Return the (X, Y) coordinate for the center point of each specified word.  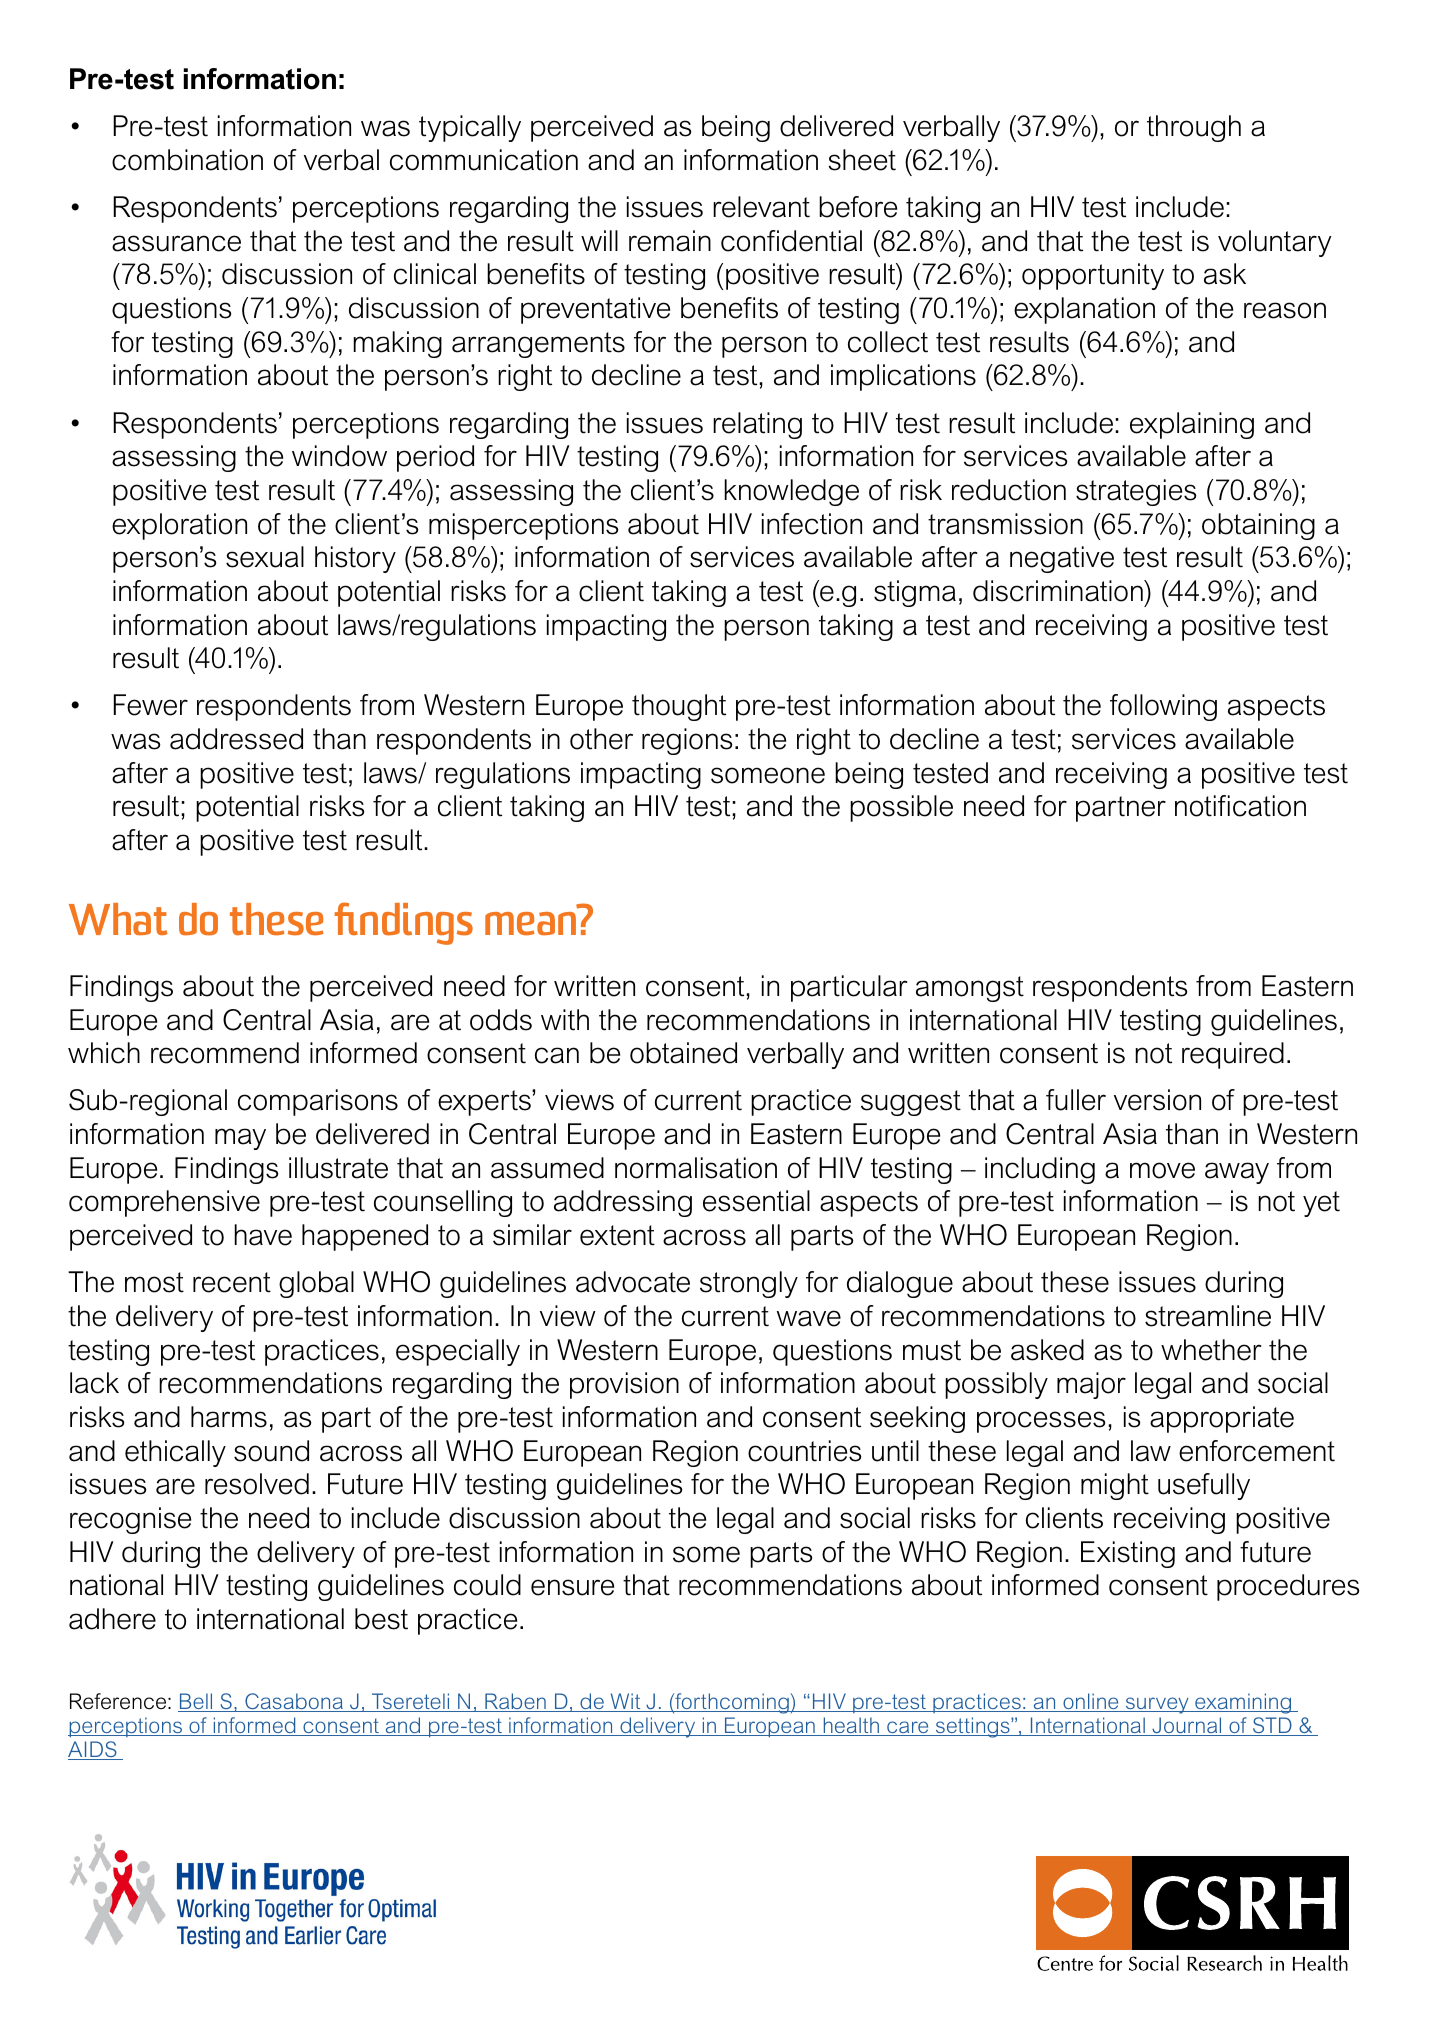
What (118, 919)
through (1194, 128)
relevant (761, 207)
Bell (196, 1702)
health (851, 1726)
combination (187, 160)
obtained (683, 1053)
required (1233, 1055)
